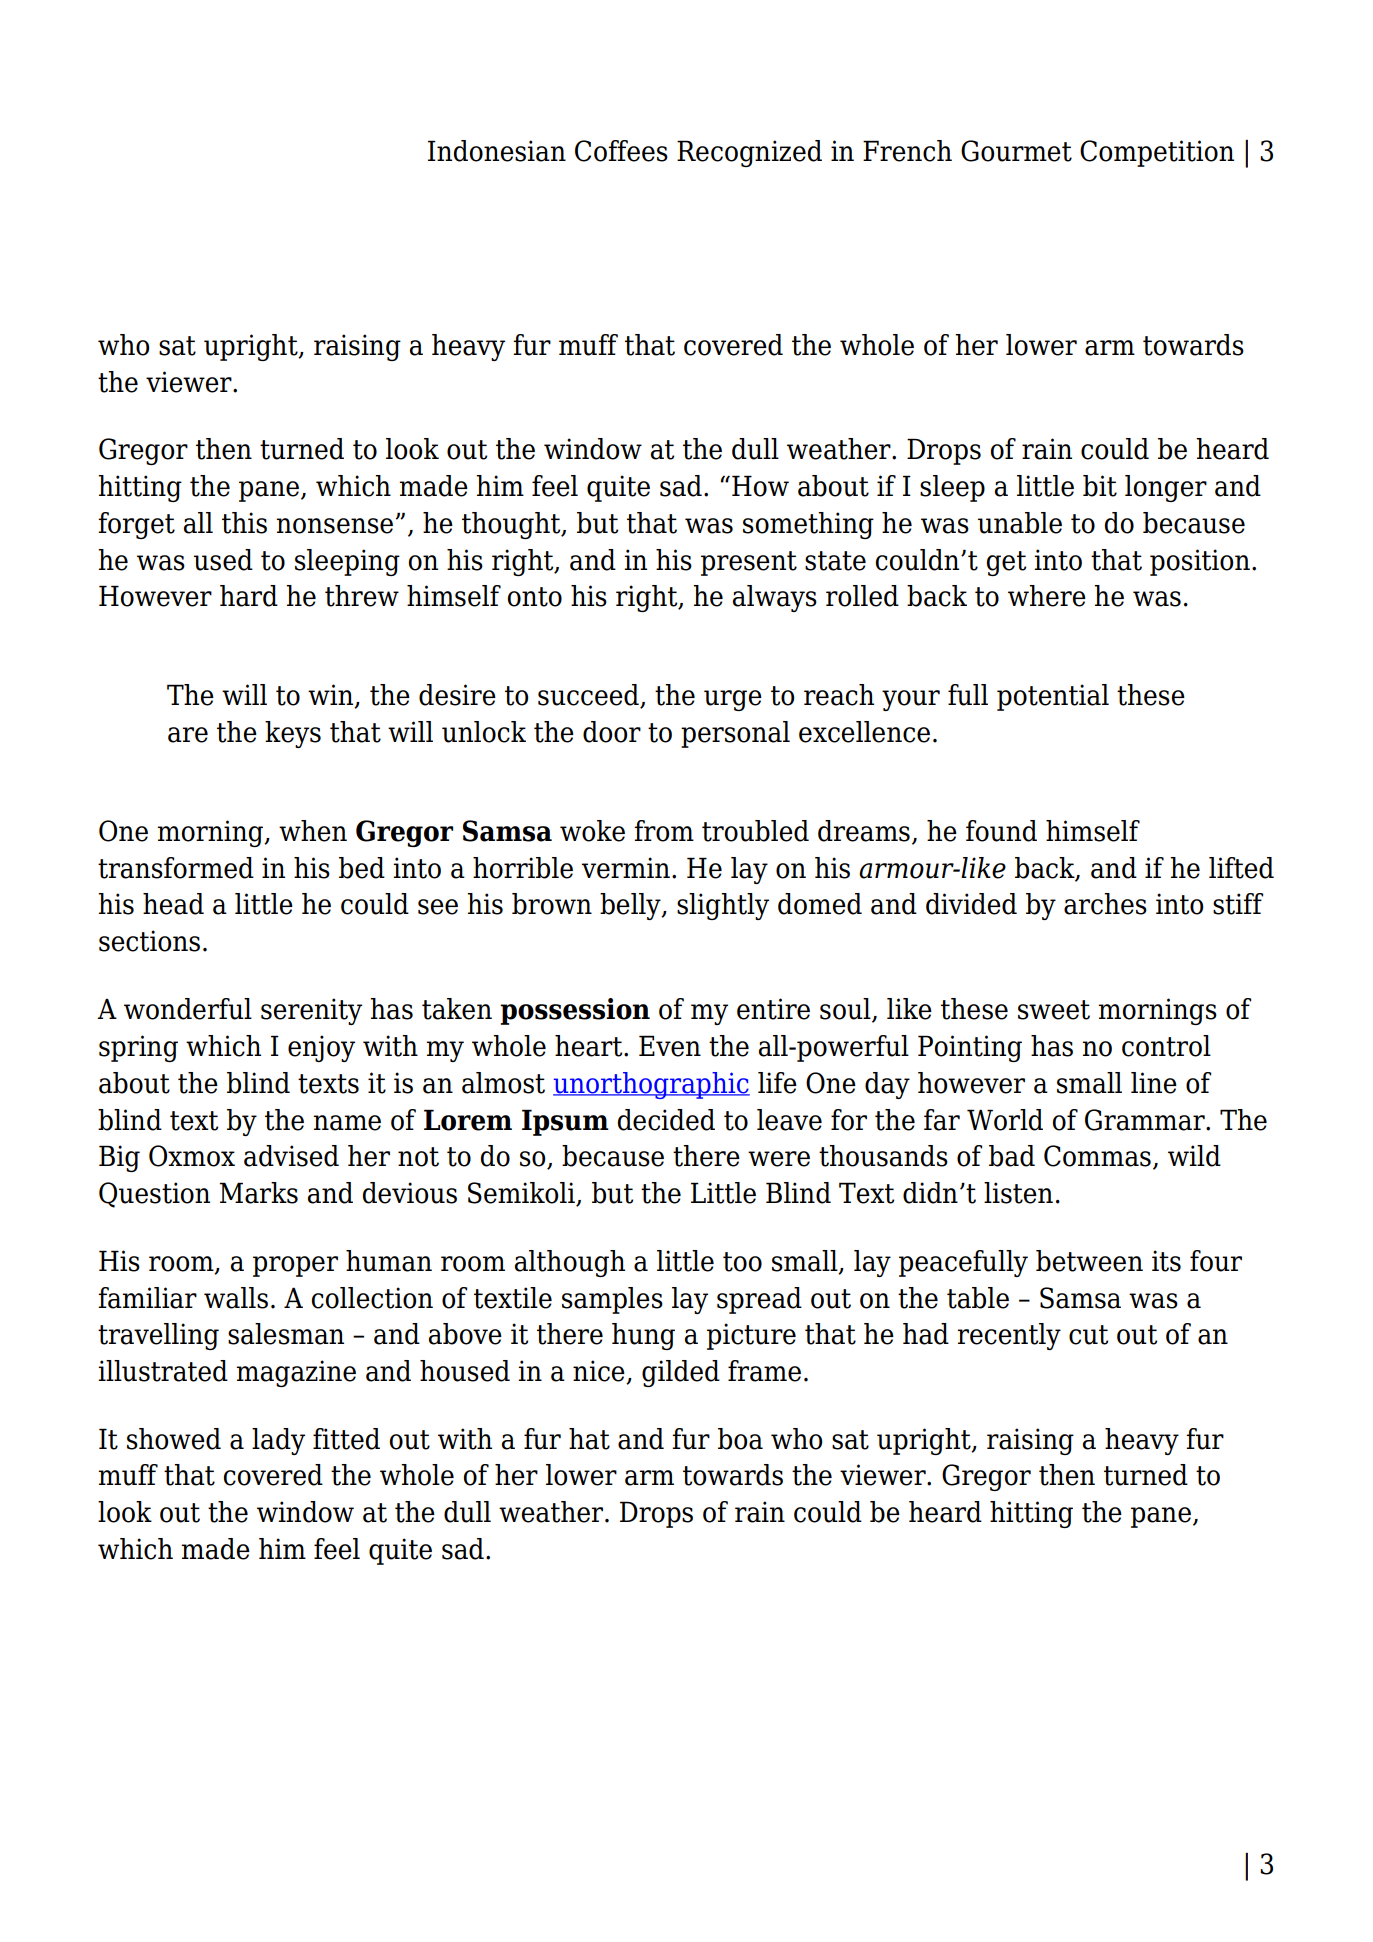 This page has height=1942, width=1373. I want to click on gilded, so click(681, 1373).
